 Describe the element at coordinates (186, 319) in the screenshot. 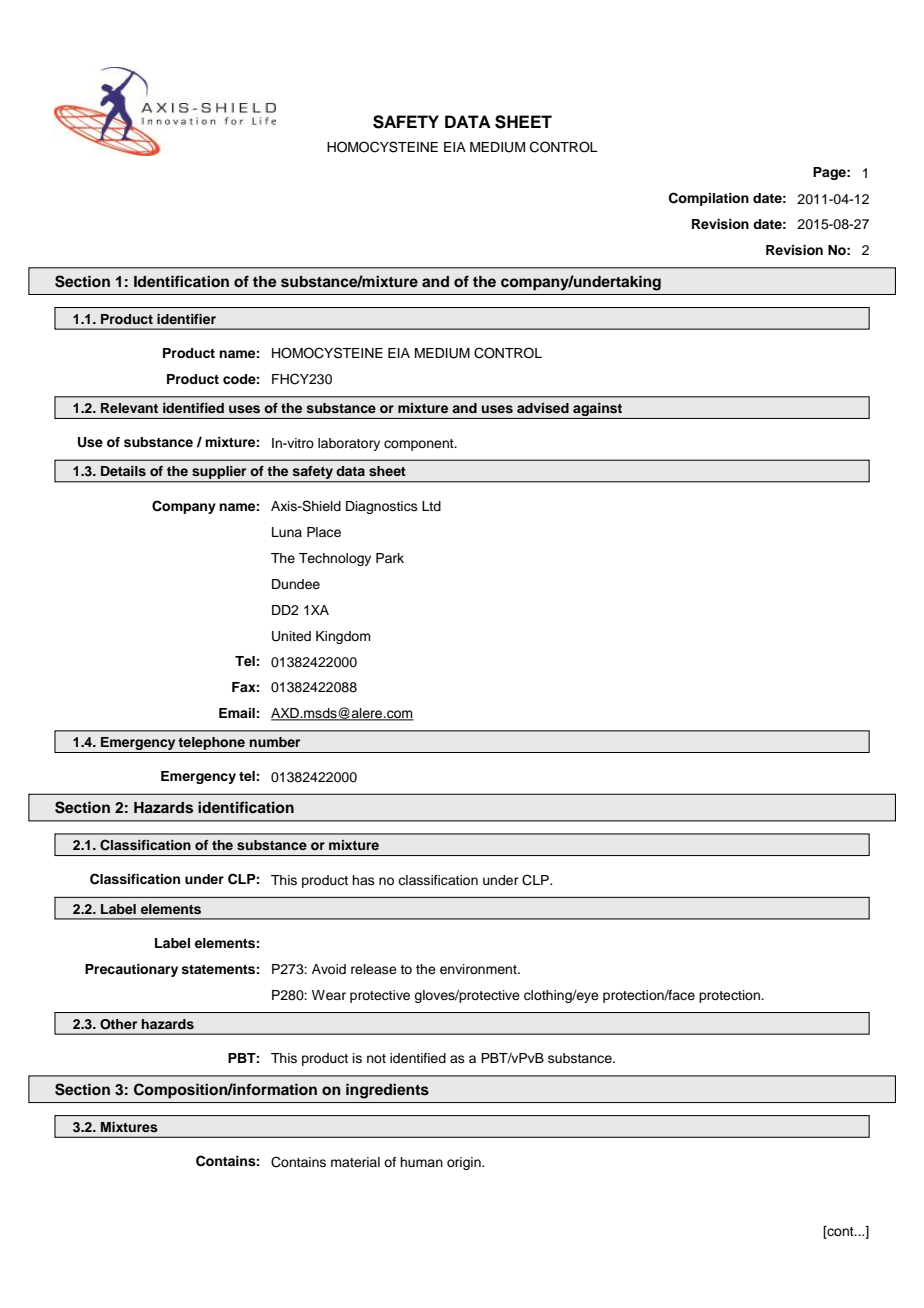

I see `identifier` at that location.
